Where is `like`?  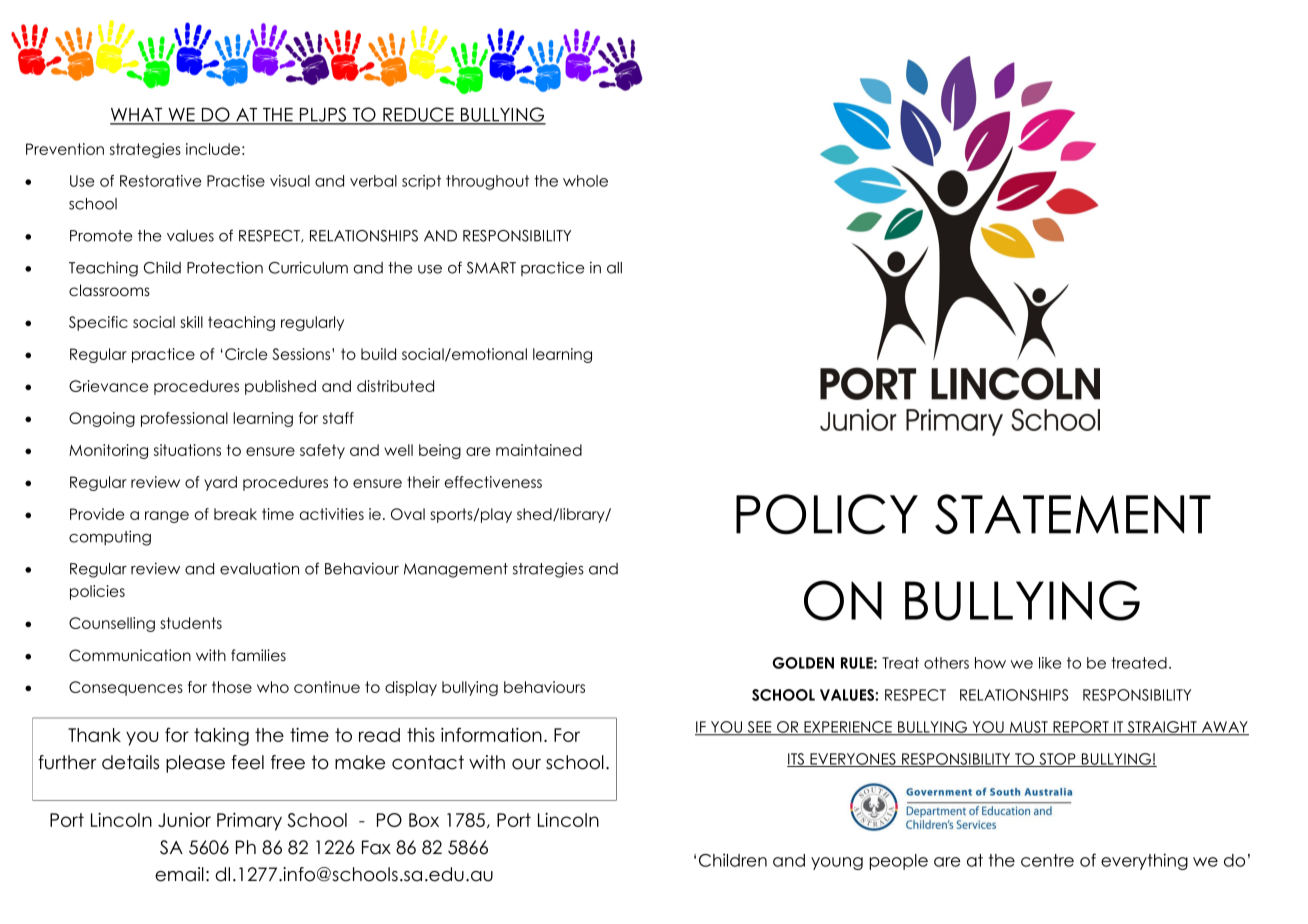 like is located at coordinates (1050, 663).
